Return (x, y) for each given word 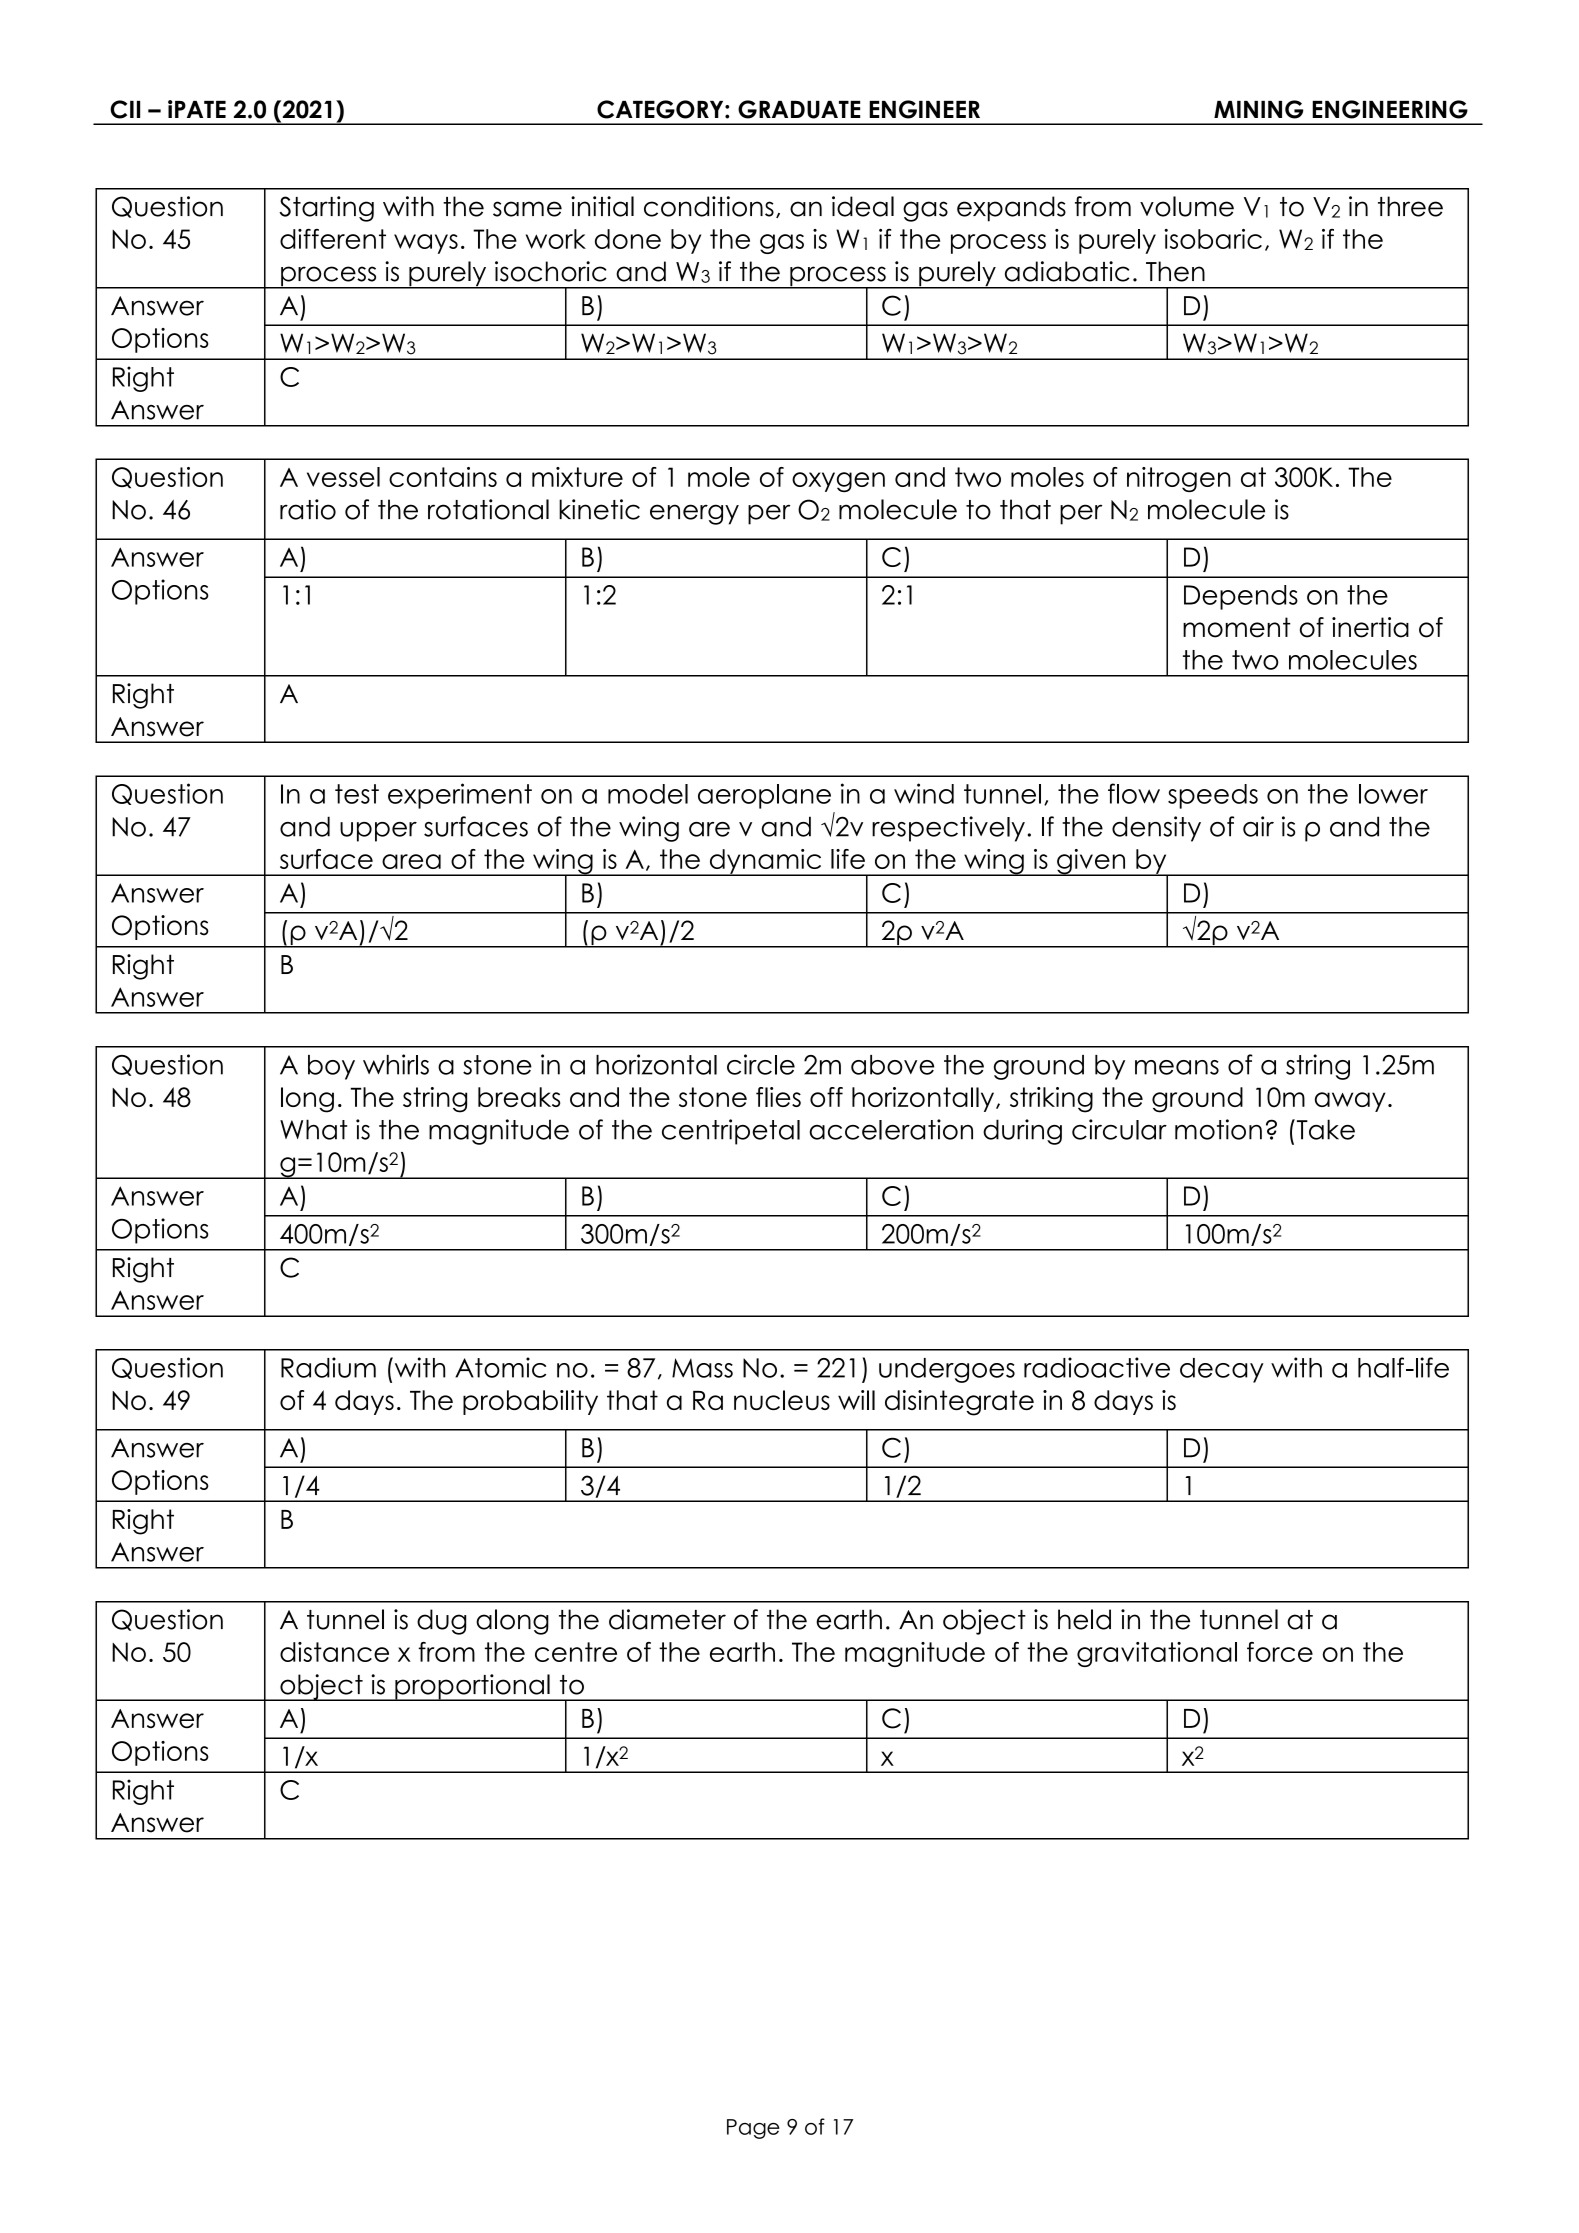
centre (576, 1652)
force (1280, 1652)
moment (1237, 627)
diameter (667, 1619)
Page (753, 2129)
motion (1218, 1129)
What (313, 1129)
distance (334, 1652)
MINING (1258, 109)
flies (778, 1097)
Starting (326, 209)
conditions (709, 206)
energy (694, 514)
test (357, 794)
